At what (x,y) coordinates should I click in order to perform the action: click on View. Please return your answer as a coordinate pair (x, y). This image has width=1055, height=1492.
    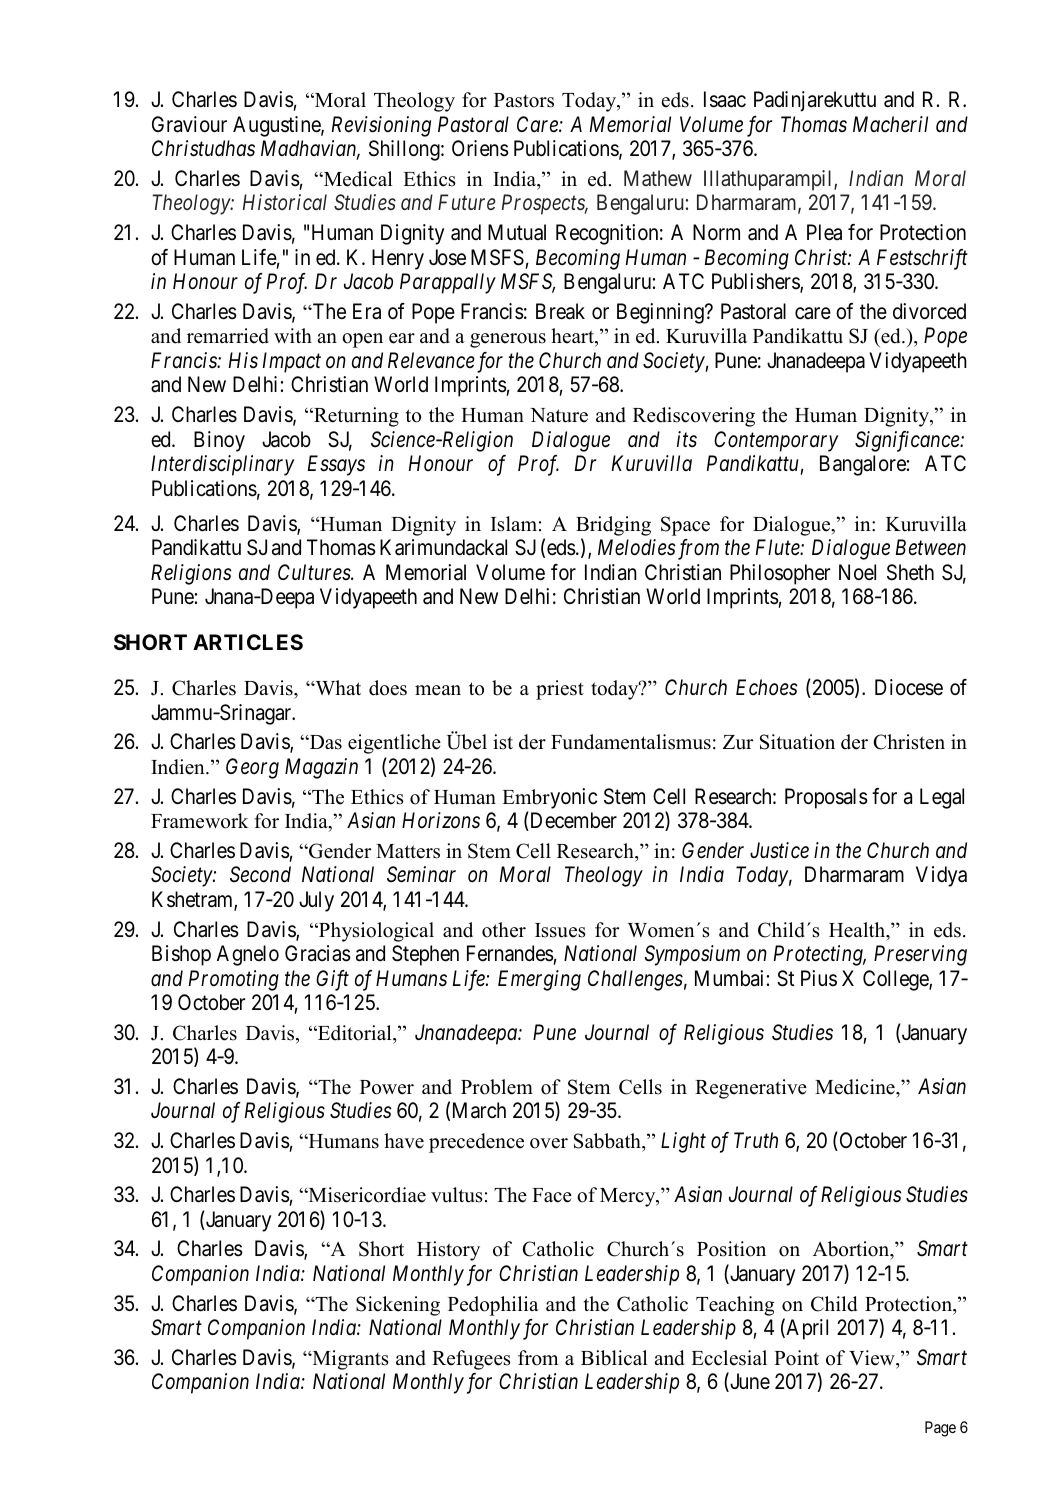
    Looking at the image, I should click on (873, 1358).
